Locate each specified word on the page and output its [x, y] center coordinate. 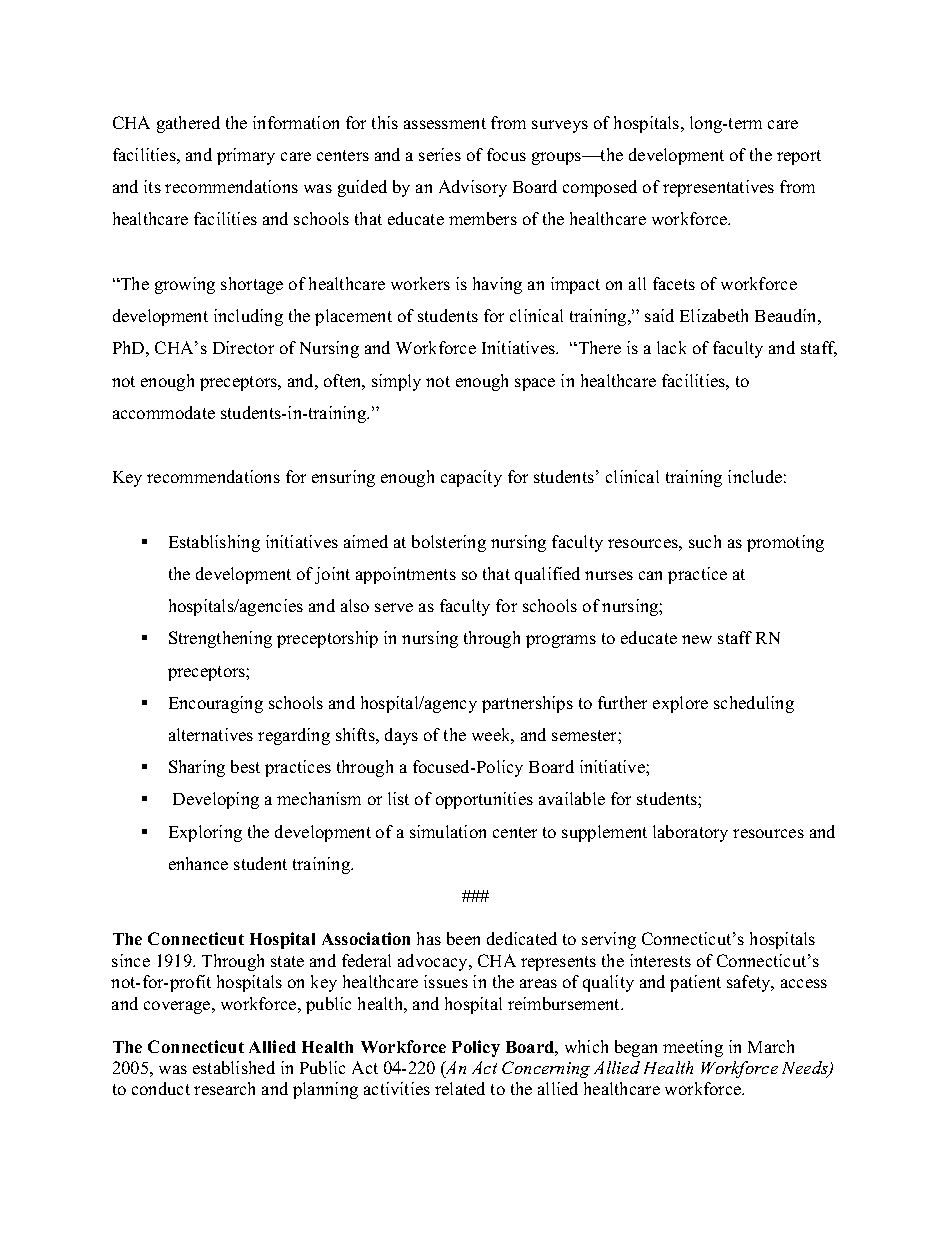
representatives [718, 188]
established [234, 1067]
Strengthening [220, 639]
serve [394, 607]
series [440, 154]
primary [246, 156]
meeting [693, 1048]
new [697, 639]
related [460, 1088]
